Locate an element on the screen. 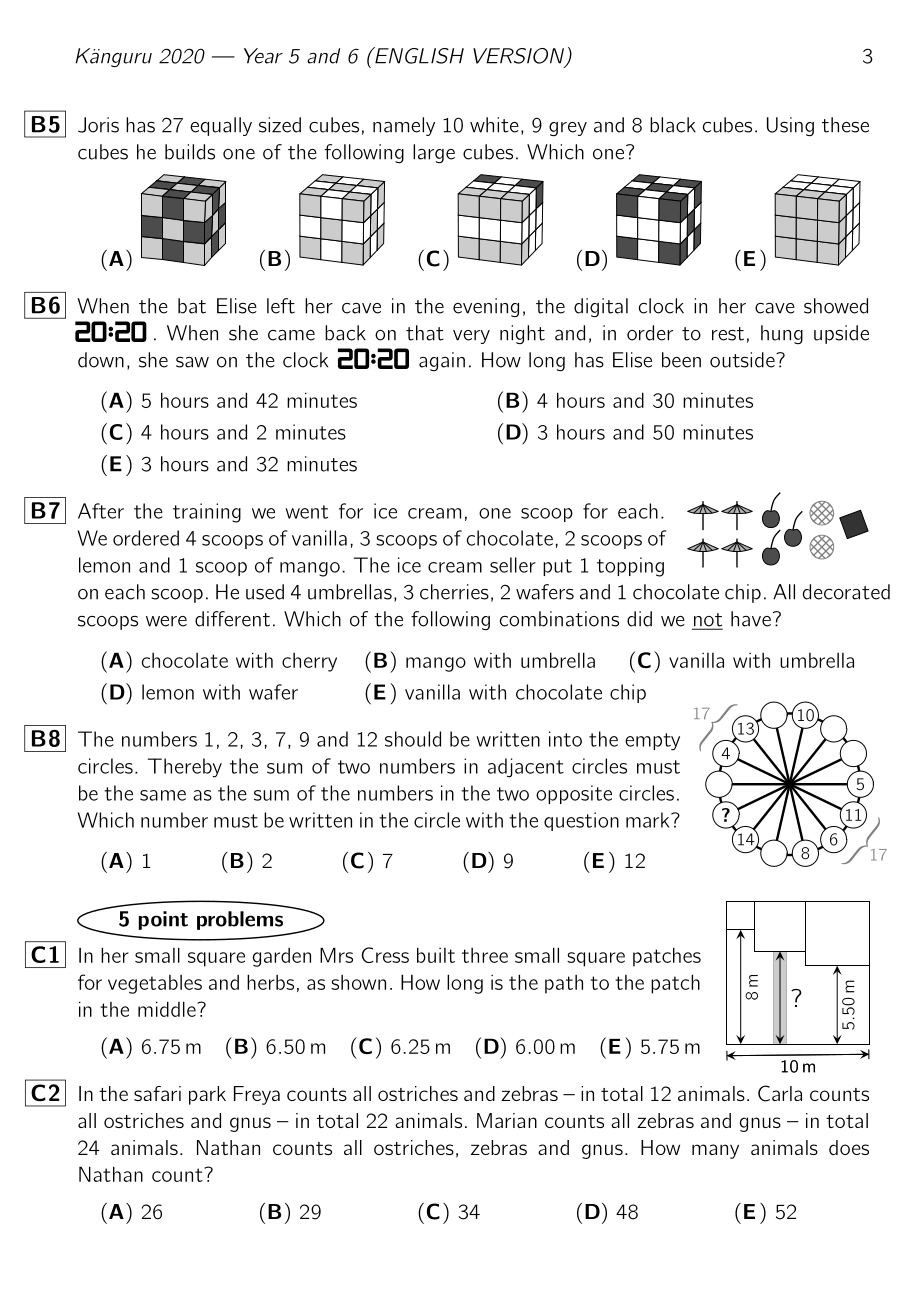  Using is located at coordinates (790, 126).
